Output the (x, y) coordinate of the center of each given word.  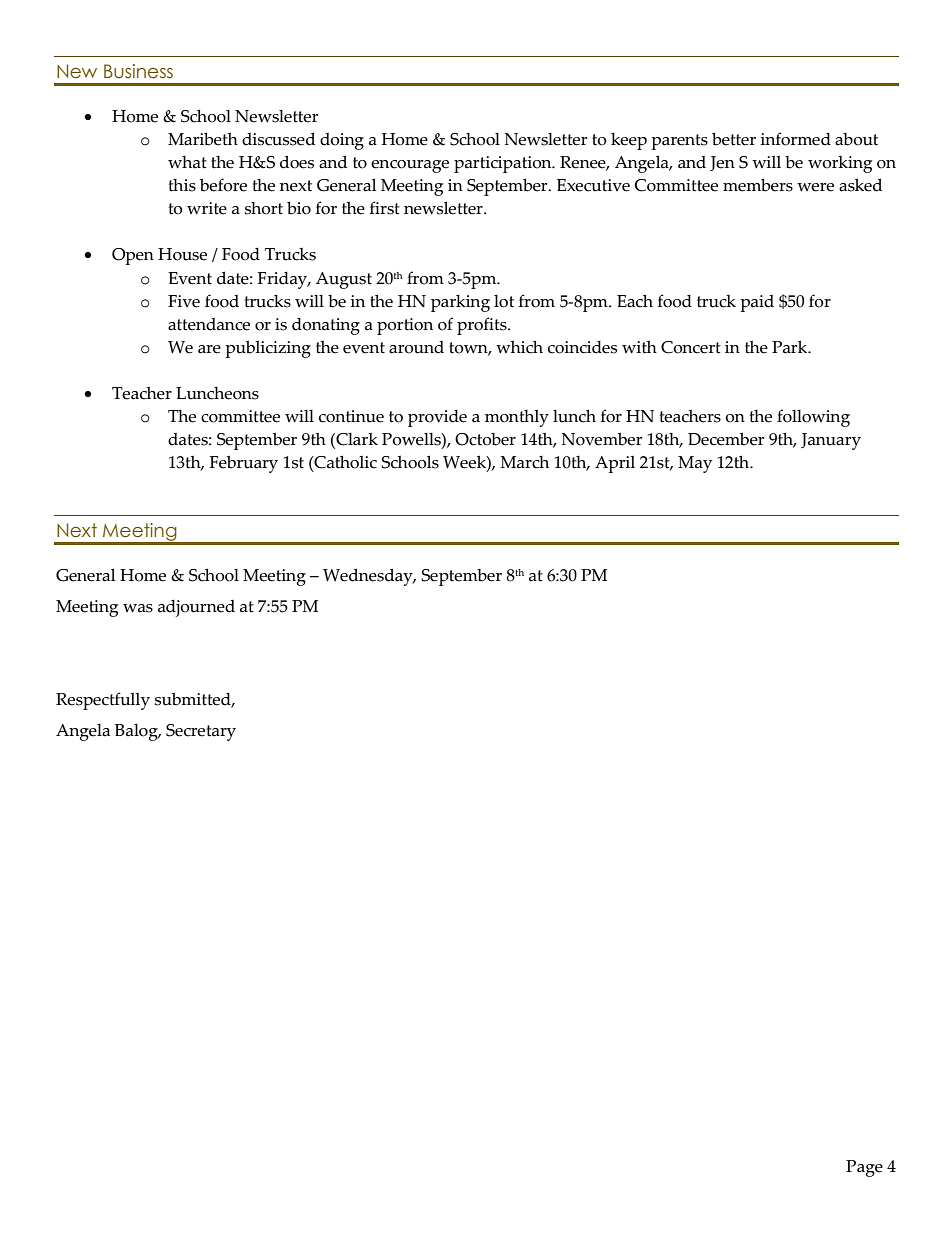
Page (864, 1168)
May (695, 464)
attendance (209, 324)
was (138, 608)
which (519, 347)
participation (504, 164)
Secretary (201, 732)
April (615, 464)
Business (138, 71)
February (244, 464)
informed (795, 139)
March (524, 462)
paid (757, 303)
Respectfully (103, 701)
